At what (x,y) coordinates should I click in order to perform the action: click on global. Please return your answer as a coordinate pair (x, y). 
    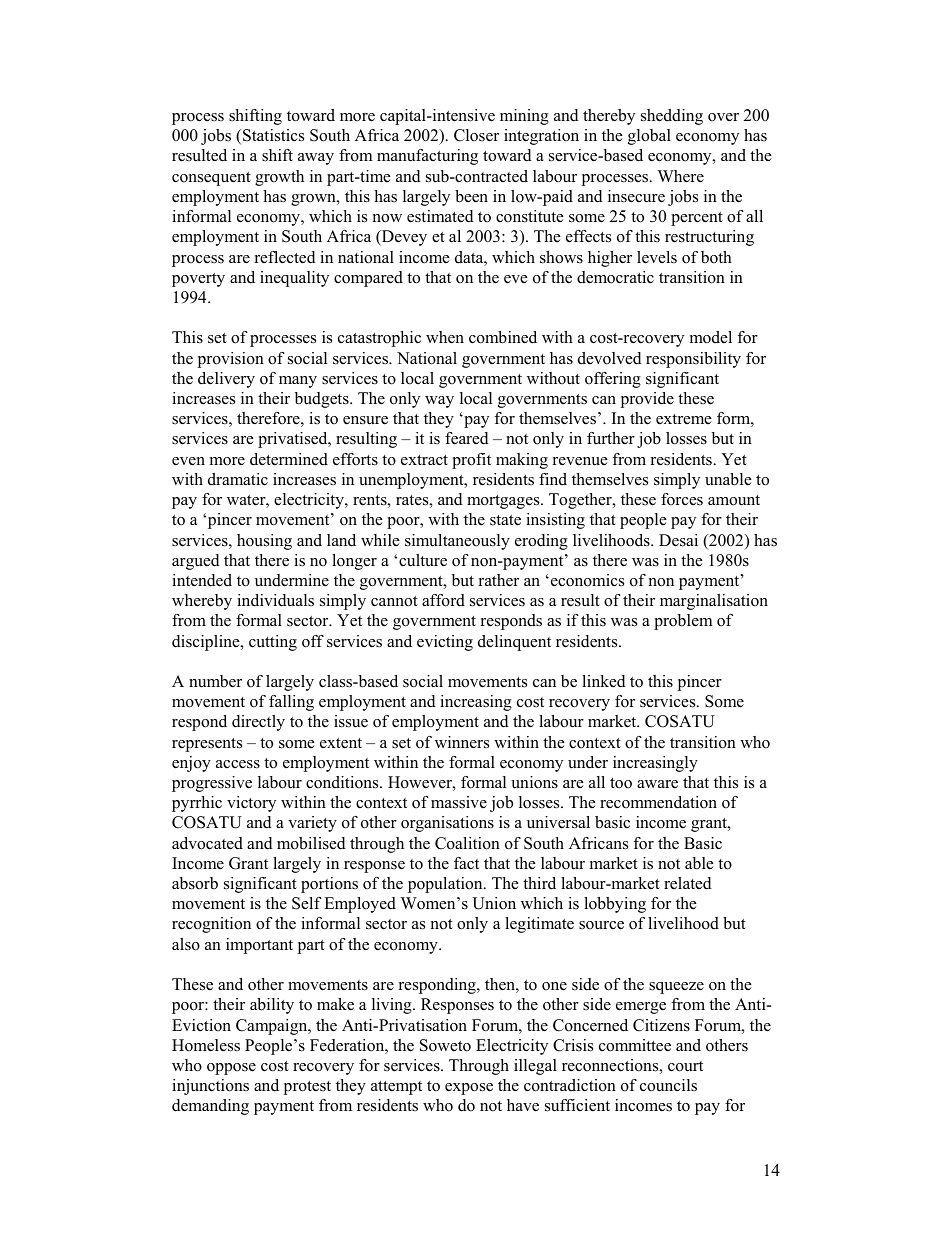
    Looking at the image, I should click on (649, 137).
